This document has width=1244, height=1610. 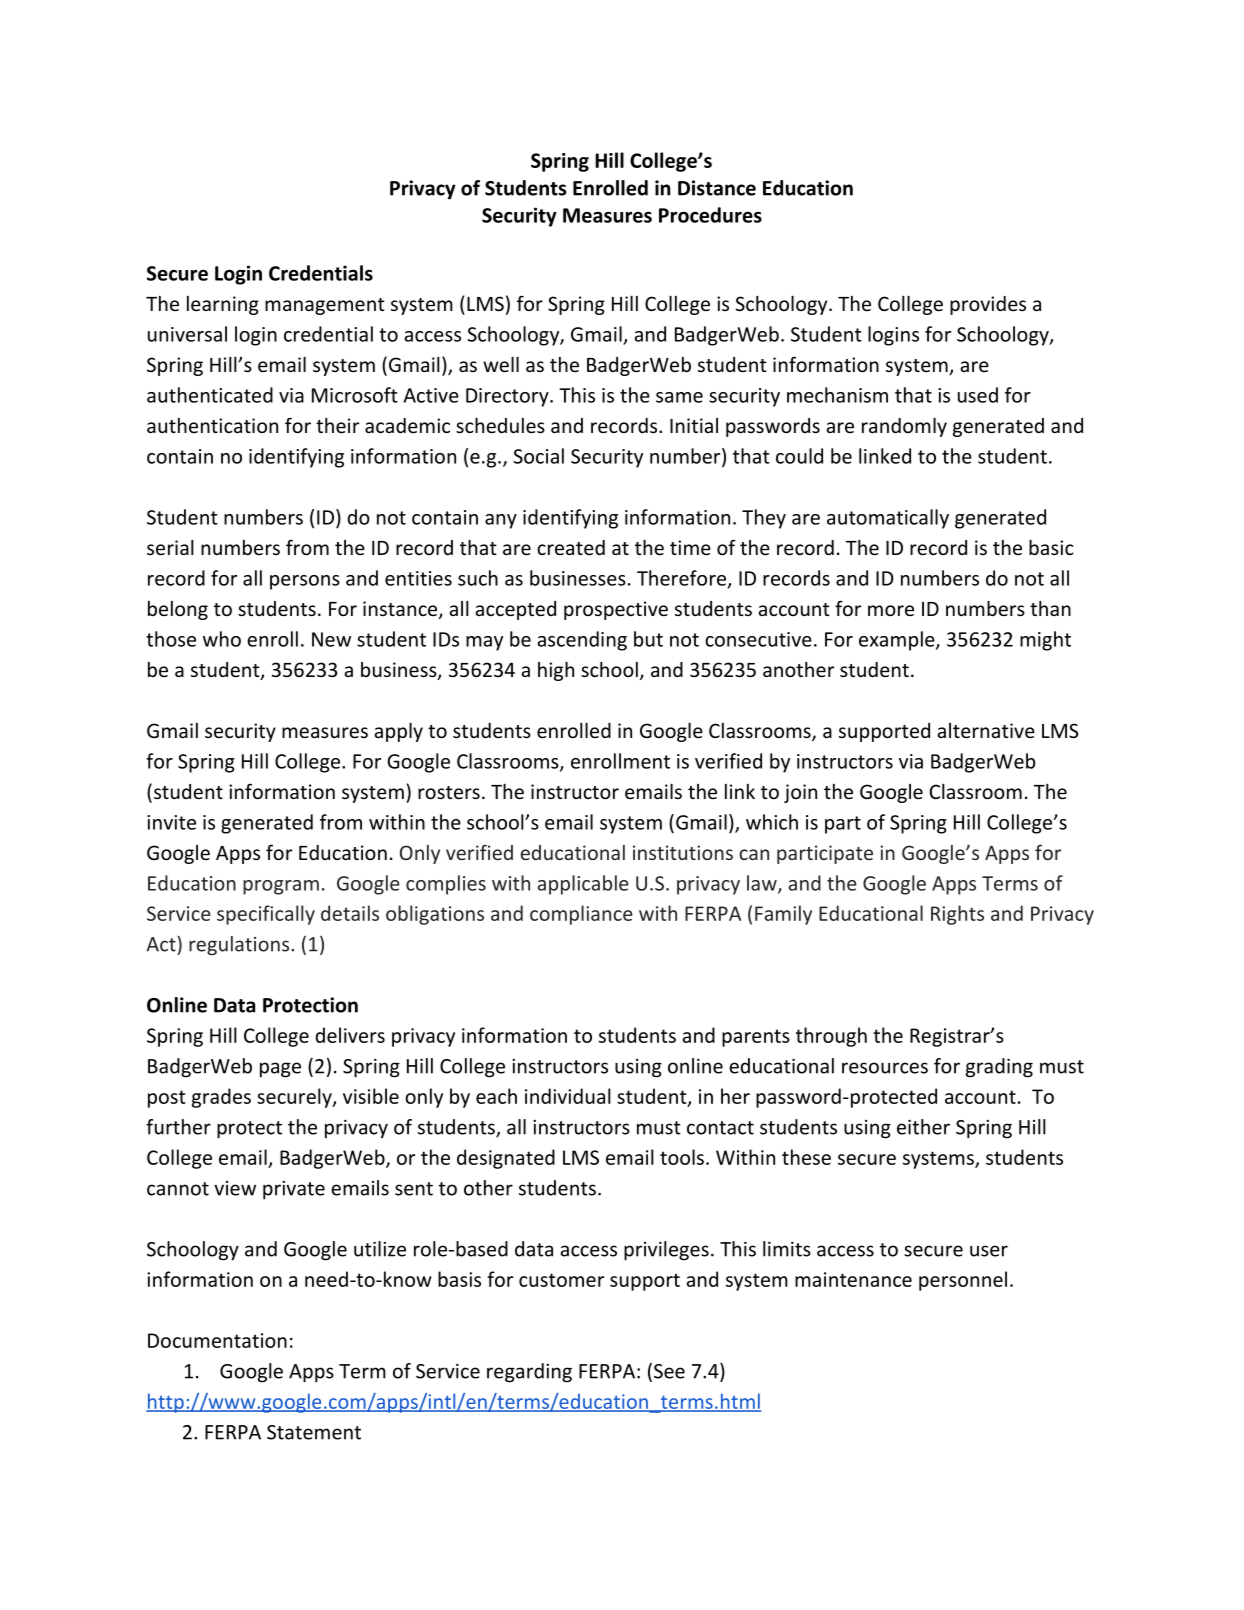 What do you see at coordinates (888, 519) in the document?
I see `automatically` at bounding box center [888, 519].
